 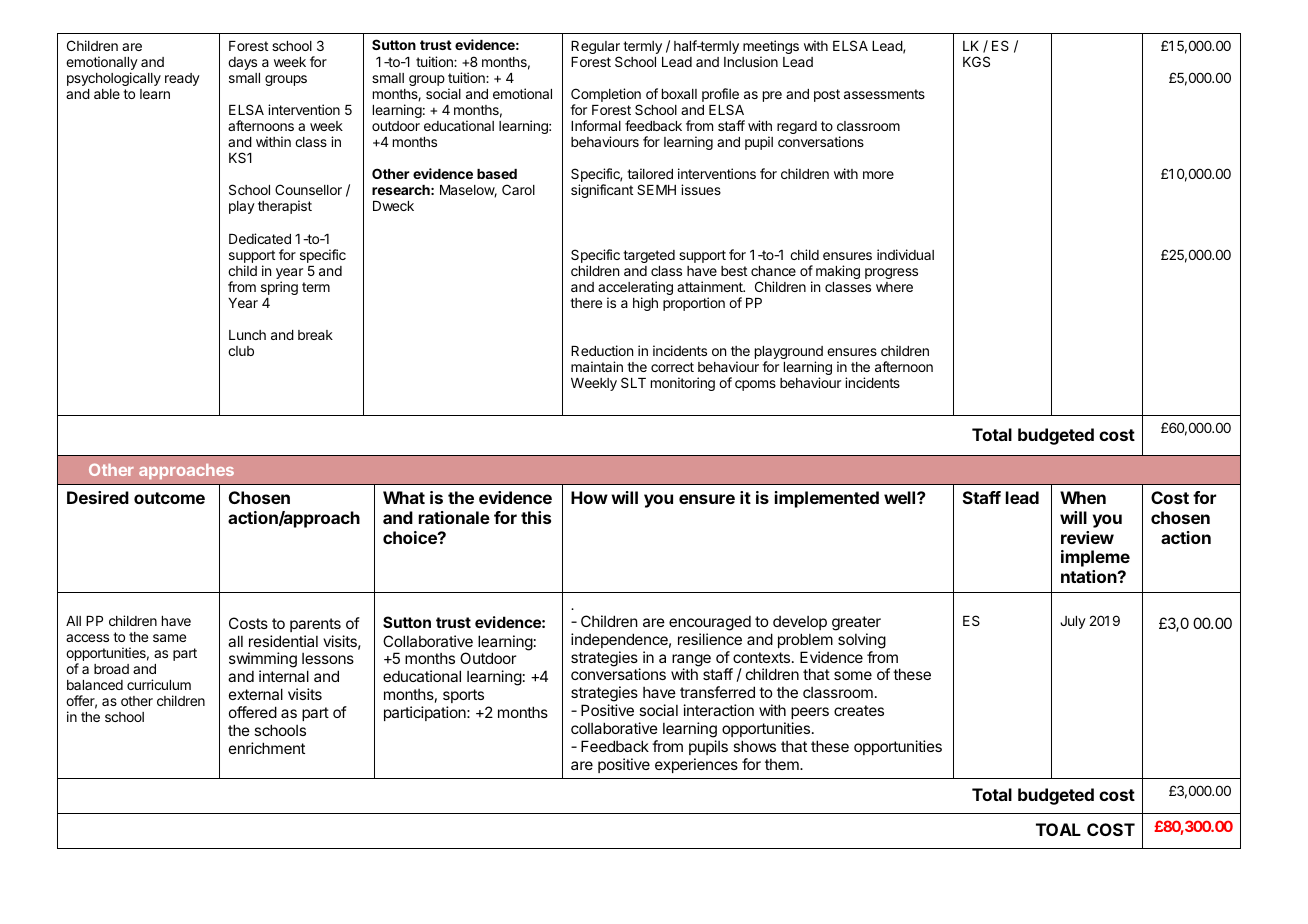 I want to click on outcome, so click(x=169, y=498).
